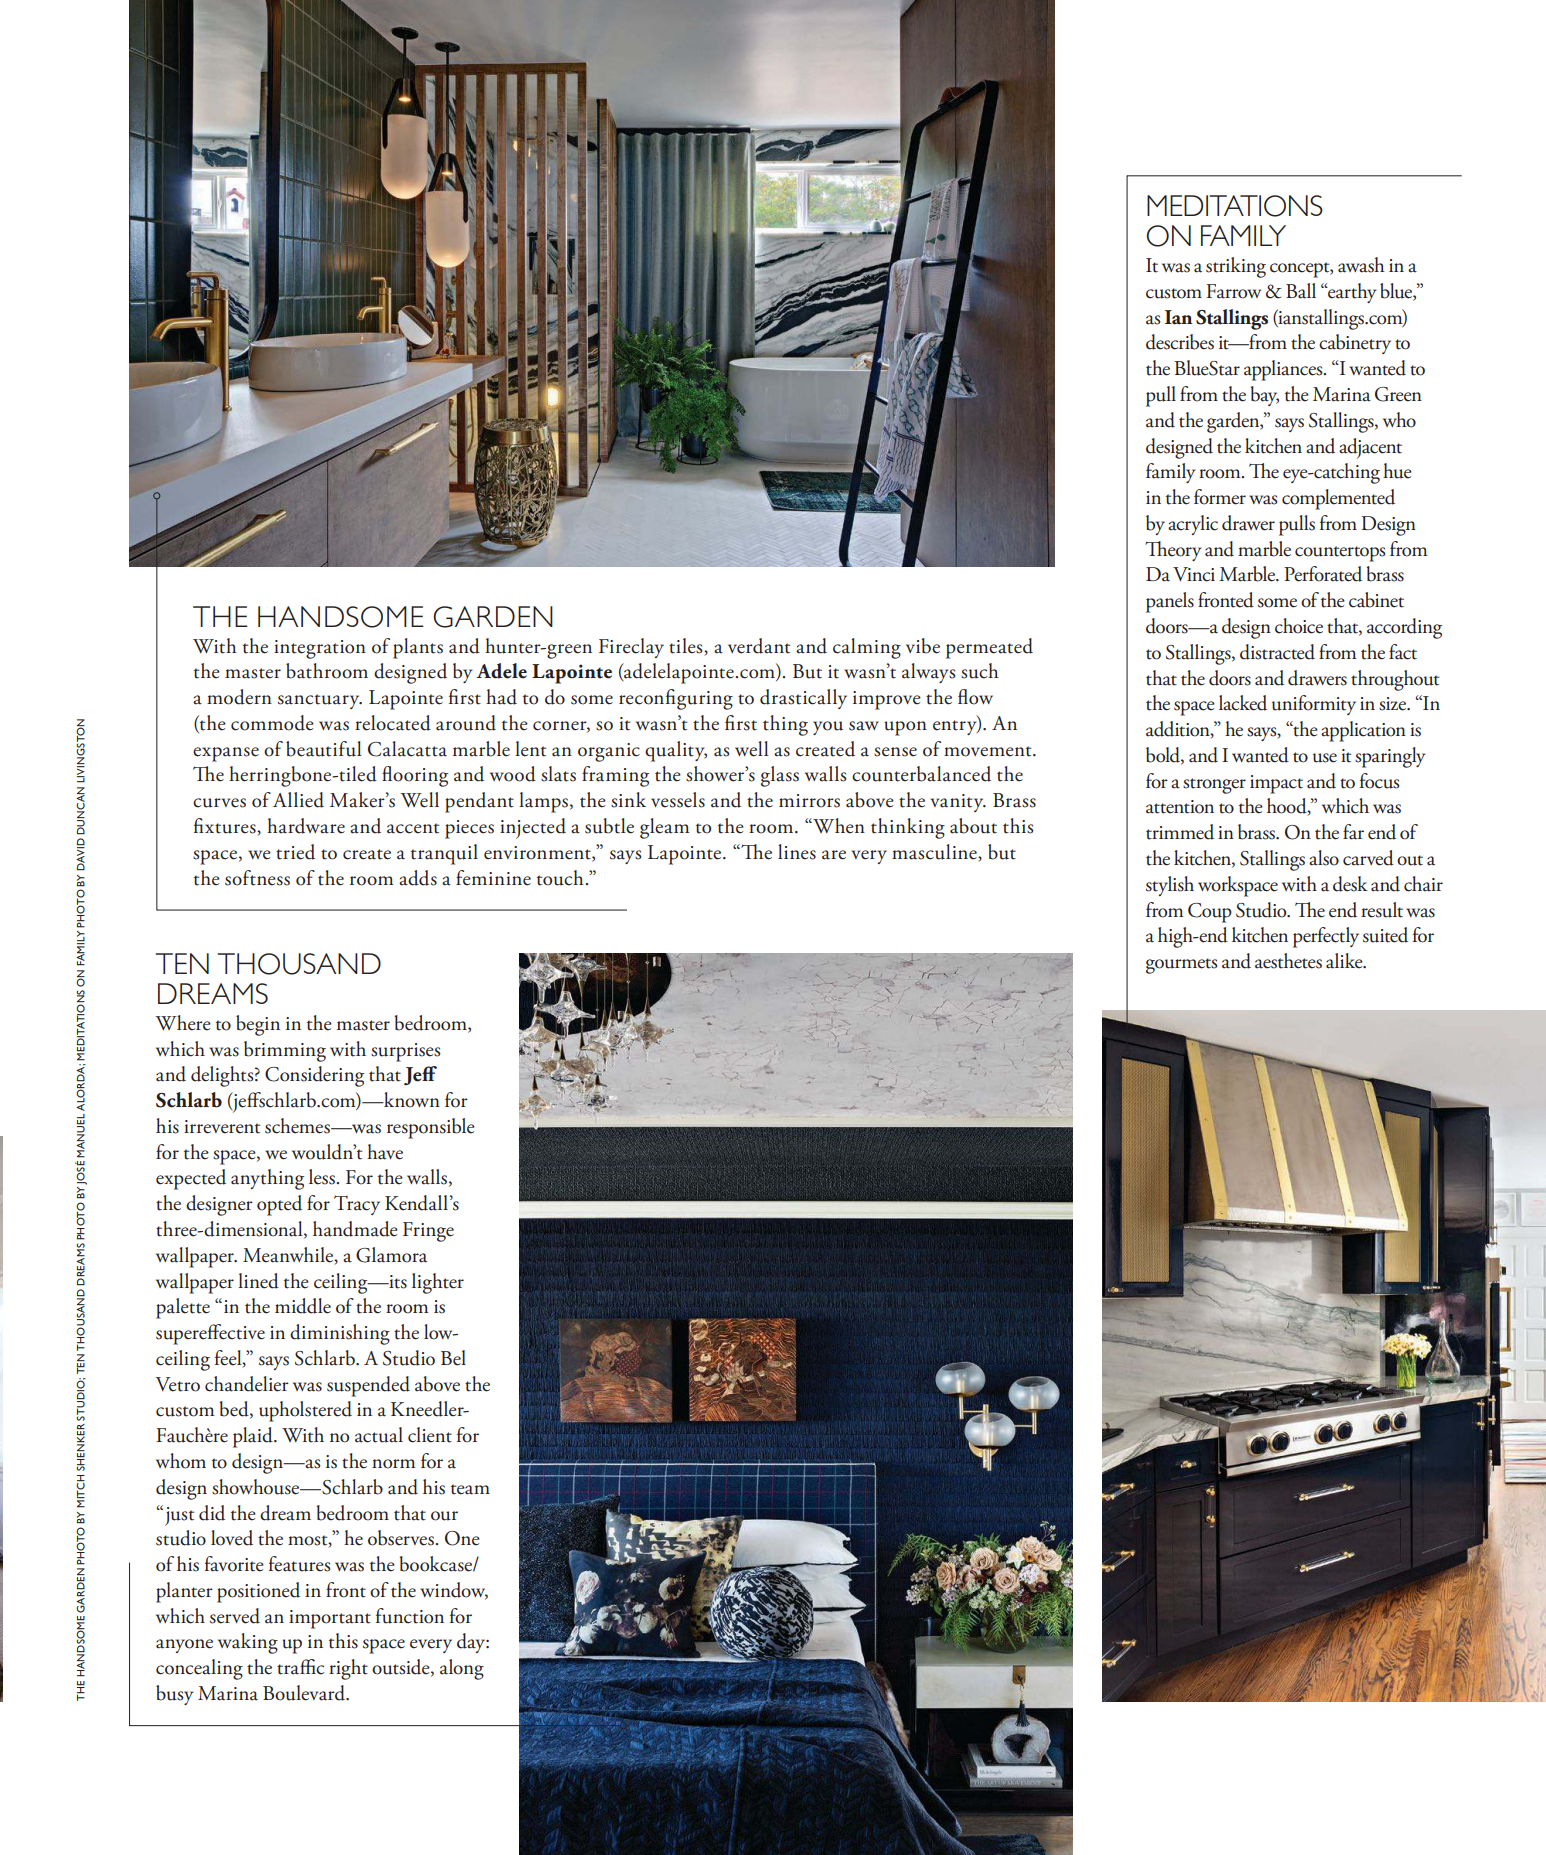 This screenshot has height=1855, width=1546. What do you see at coordinates (454, 1591) in the screenshot?
I see `window` at bounding box center [454, 1591].
